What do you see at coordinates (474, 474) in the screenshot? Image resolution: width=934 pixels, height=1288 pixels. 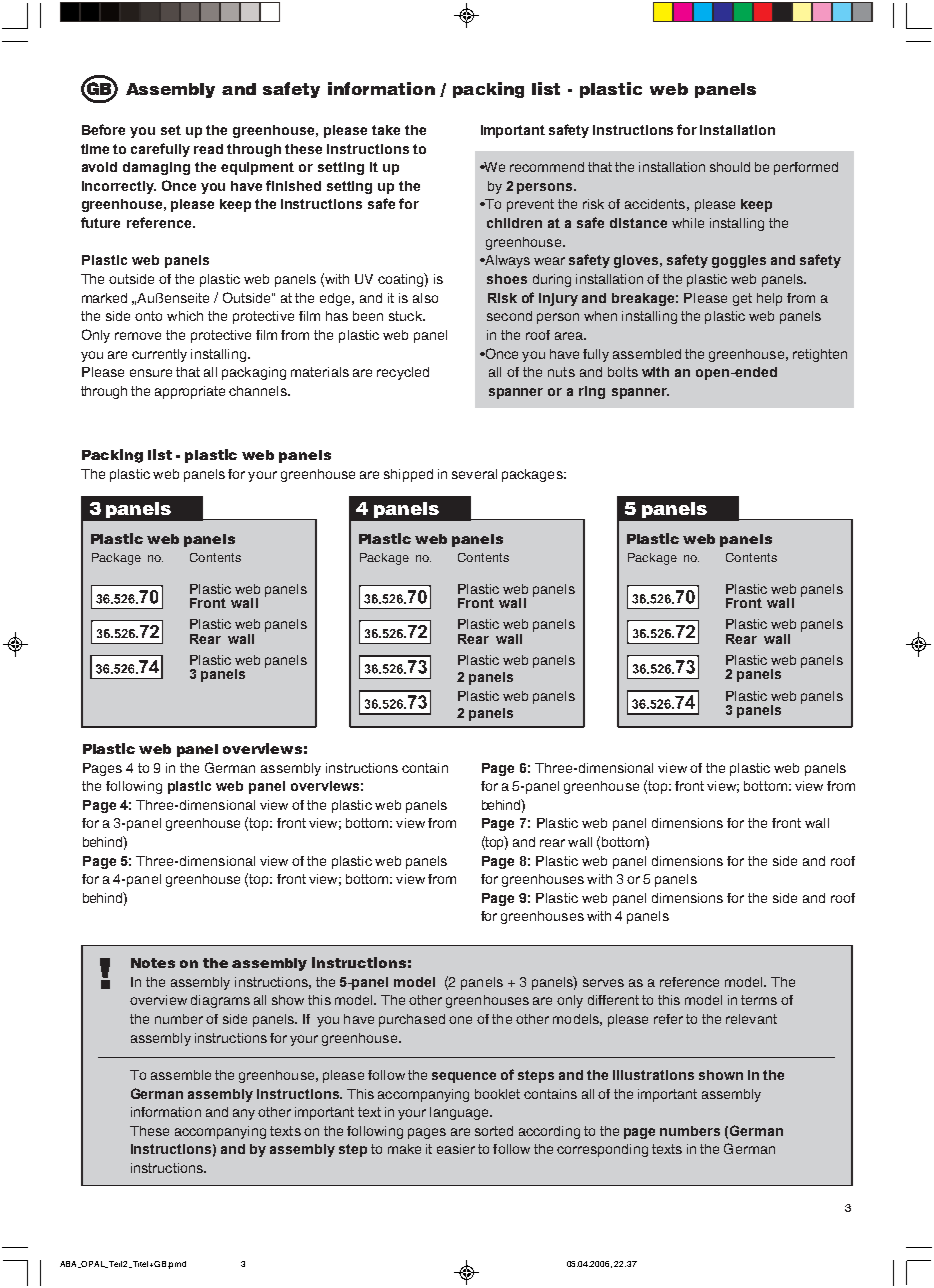 I see `several` at bounding box center [474, 474].
